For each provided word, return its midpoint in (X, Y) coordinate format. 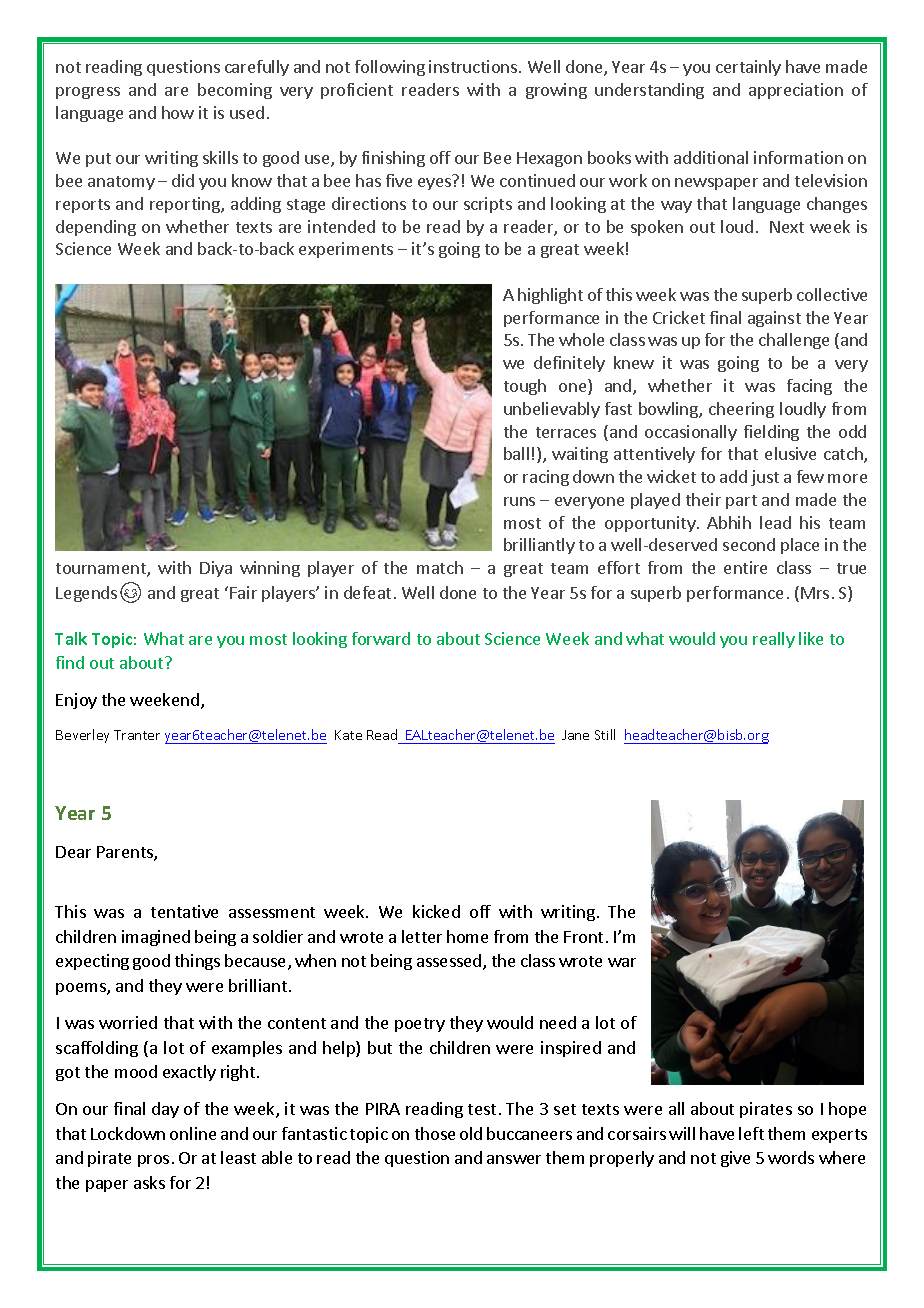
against (774, 319)
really (774, 640)
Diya (216, 569)
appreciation (796, 91)
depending (96, 228)
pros (153, 1161)
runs (519, 501)
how (178, 112)
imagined (156, 938)
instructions (473, 66)
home (467, 936)
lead (775, 522)
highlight (550, 296)
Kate (348, 735)
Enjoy (76, 701)
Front (583, 937)
